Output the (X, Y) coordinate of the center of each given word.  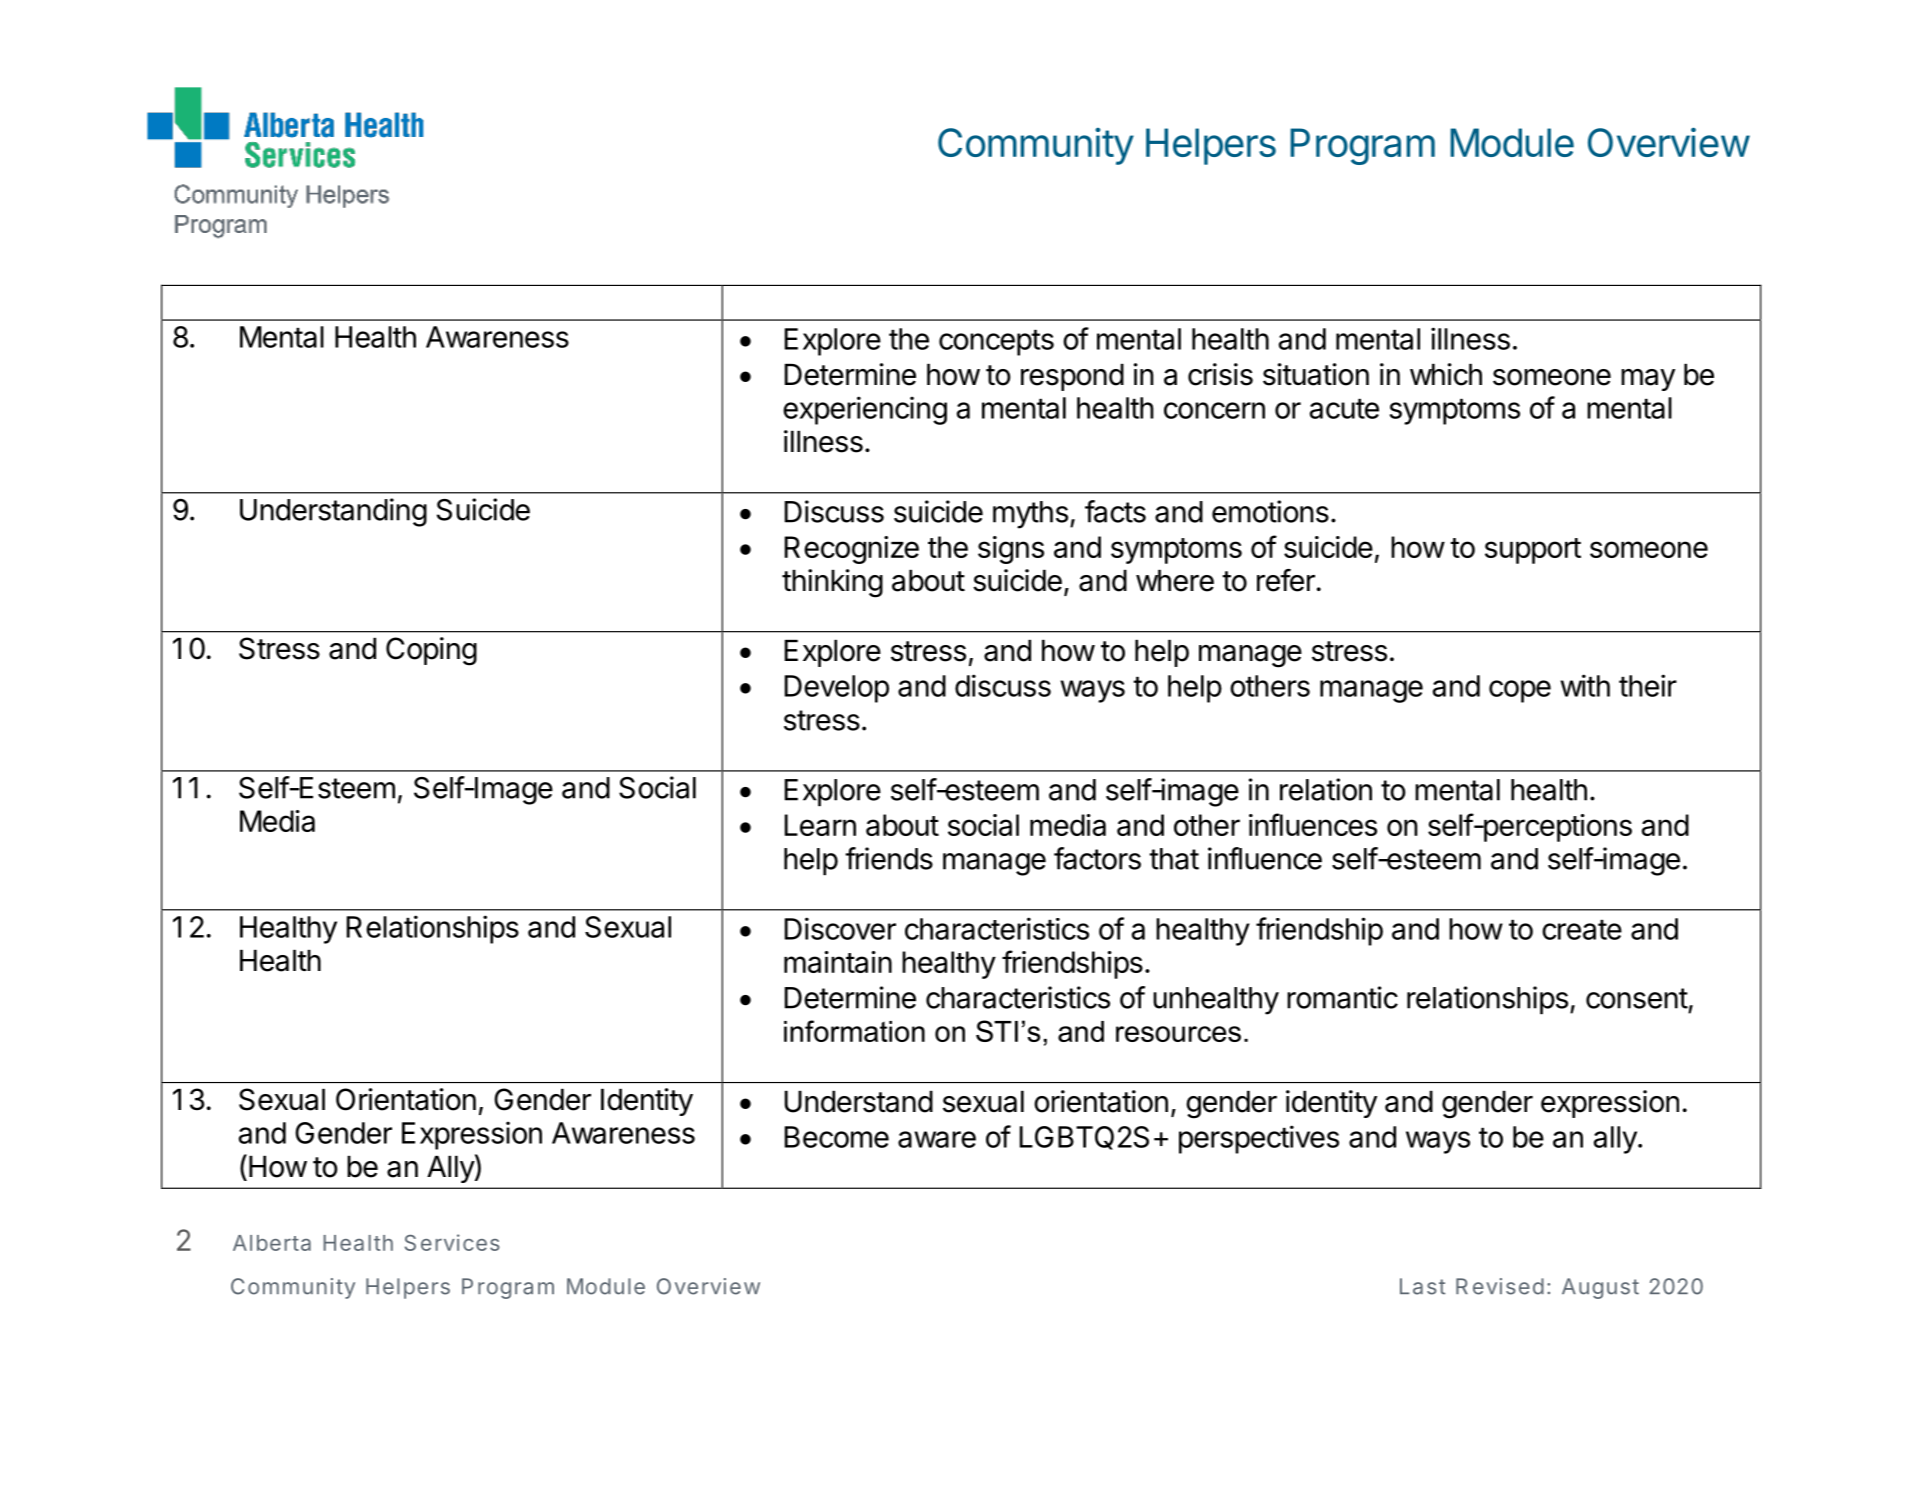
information (854, 1031)
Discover (840, 928)
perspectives (1259, 1139)
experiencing (865, 410)
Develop (837, 689)
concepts (996, 343)
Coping (431, 651)
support (1533, 551)
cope (1520, 691)
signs (1011, 550)
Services (452, 1242)
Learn (820, 825)
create (1582, 930)
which (1446, 374)
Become (837, 1137)
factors (1097, 858)
